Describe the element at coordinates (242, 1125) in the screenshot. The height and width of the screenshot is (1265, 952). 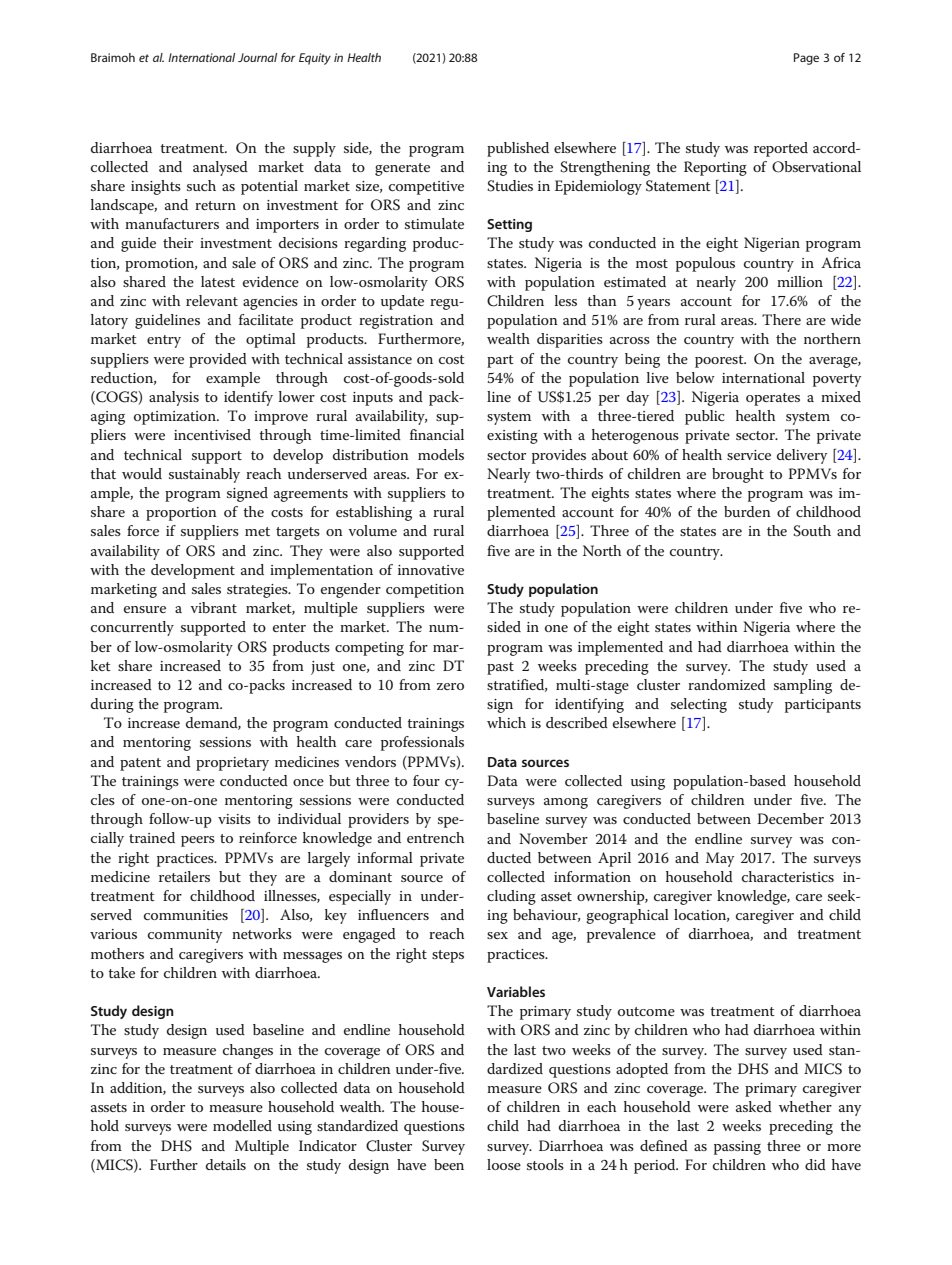
I see `modelled` at that location.
